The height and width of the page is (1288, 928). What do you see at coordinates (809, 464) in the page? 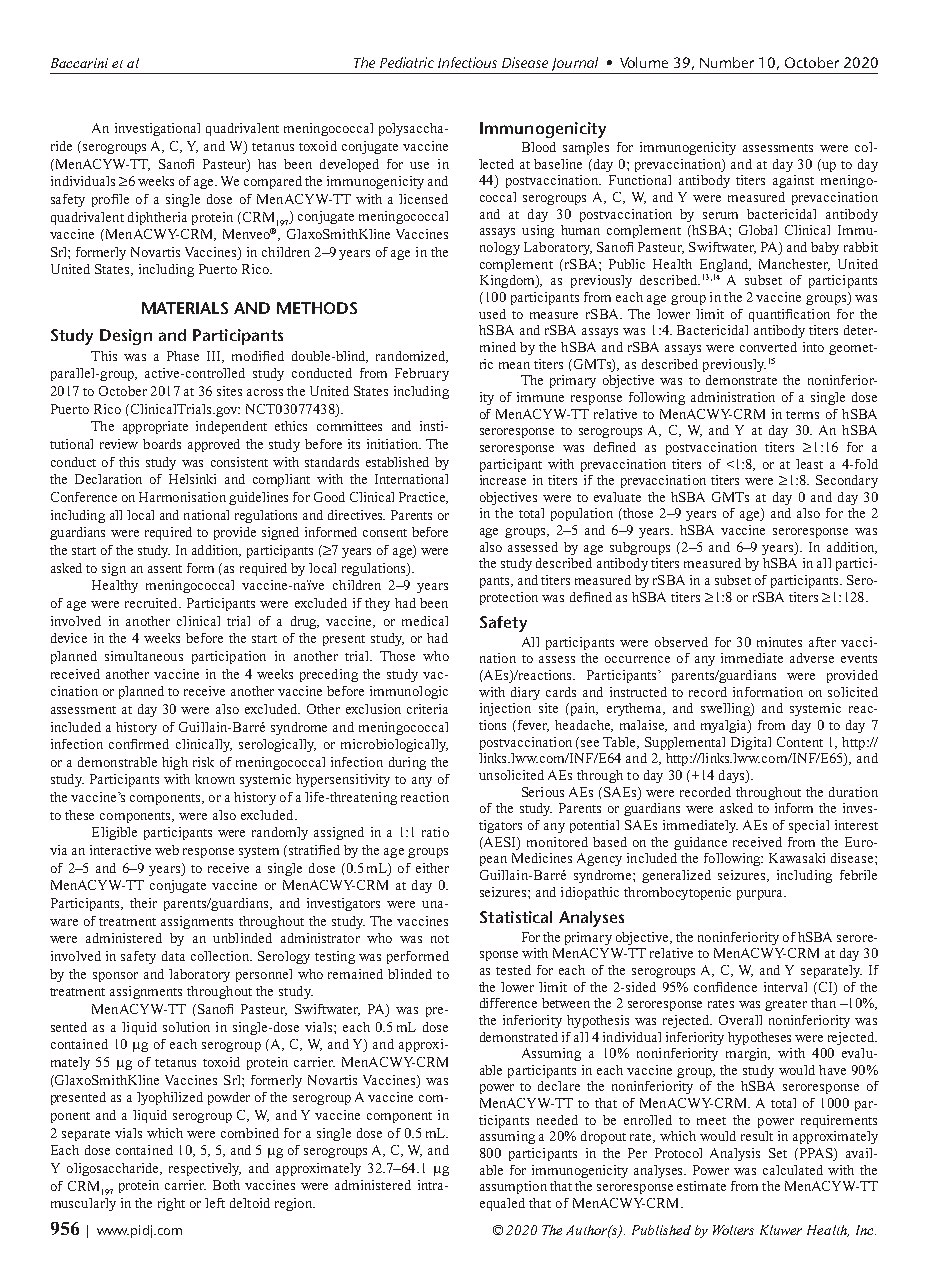
I see `least` at bounding box center [809, 464].
